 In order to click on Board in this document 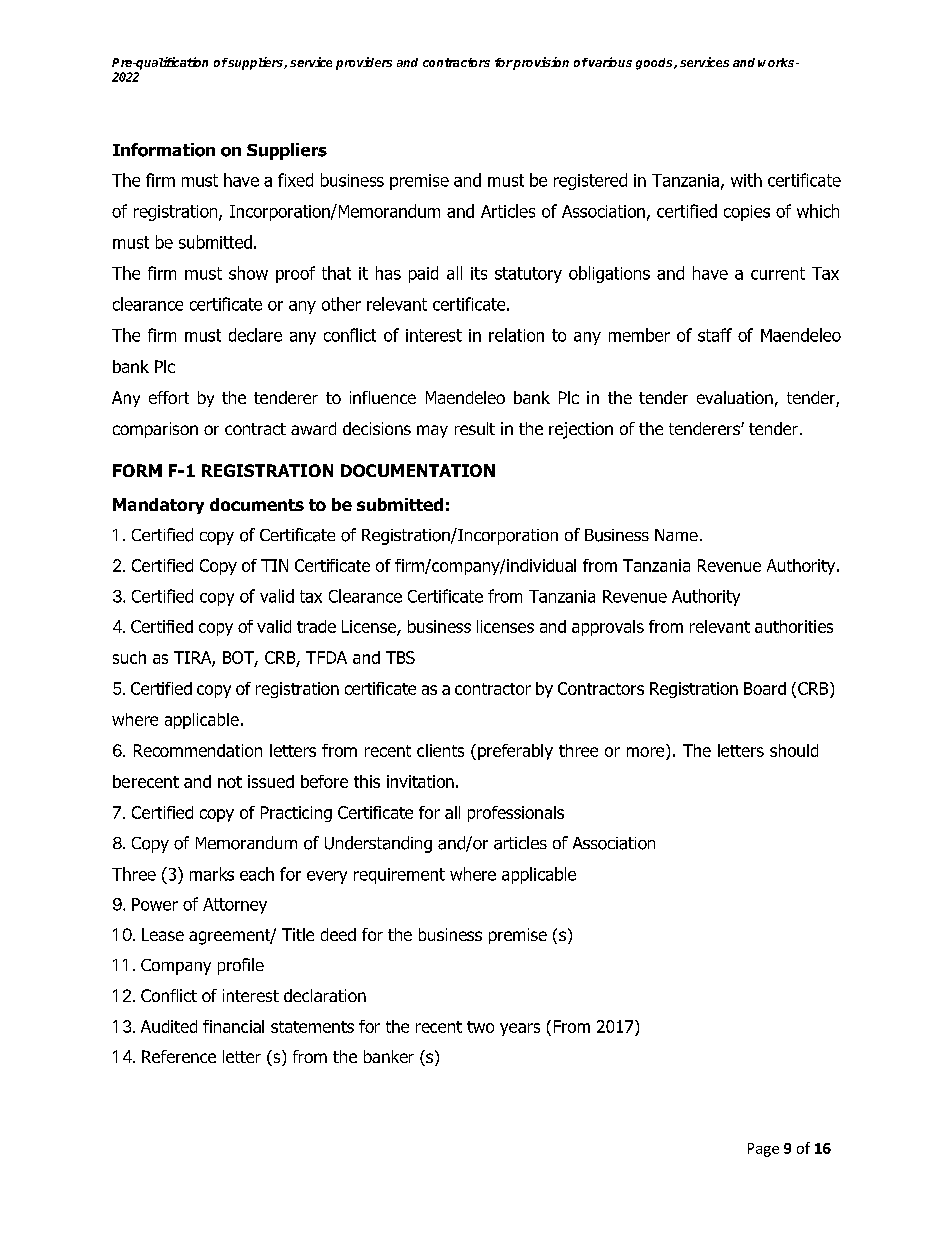, I will do `click(765, 688)`.
